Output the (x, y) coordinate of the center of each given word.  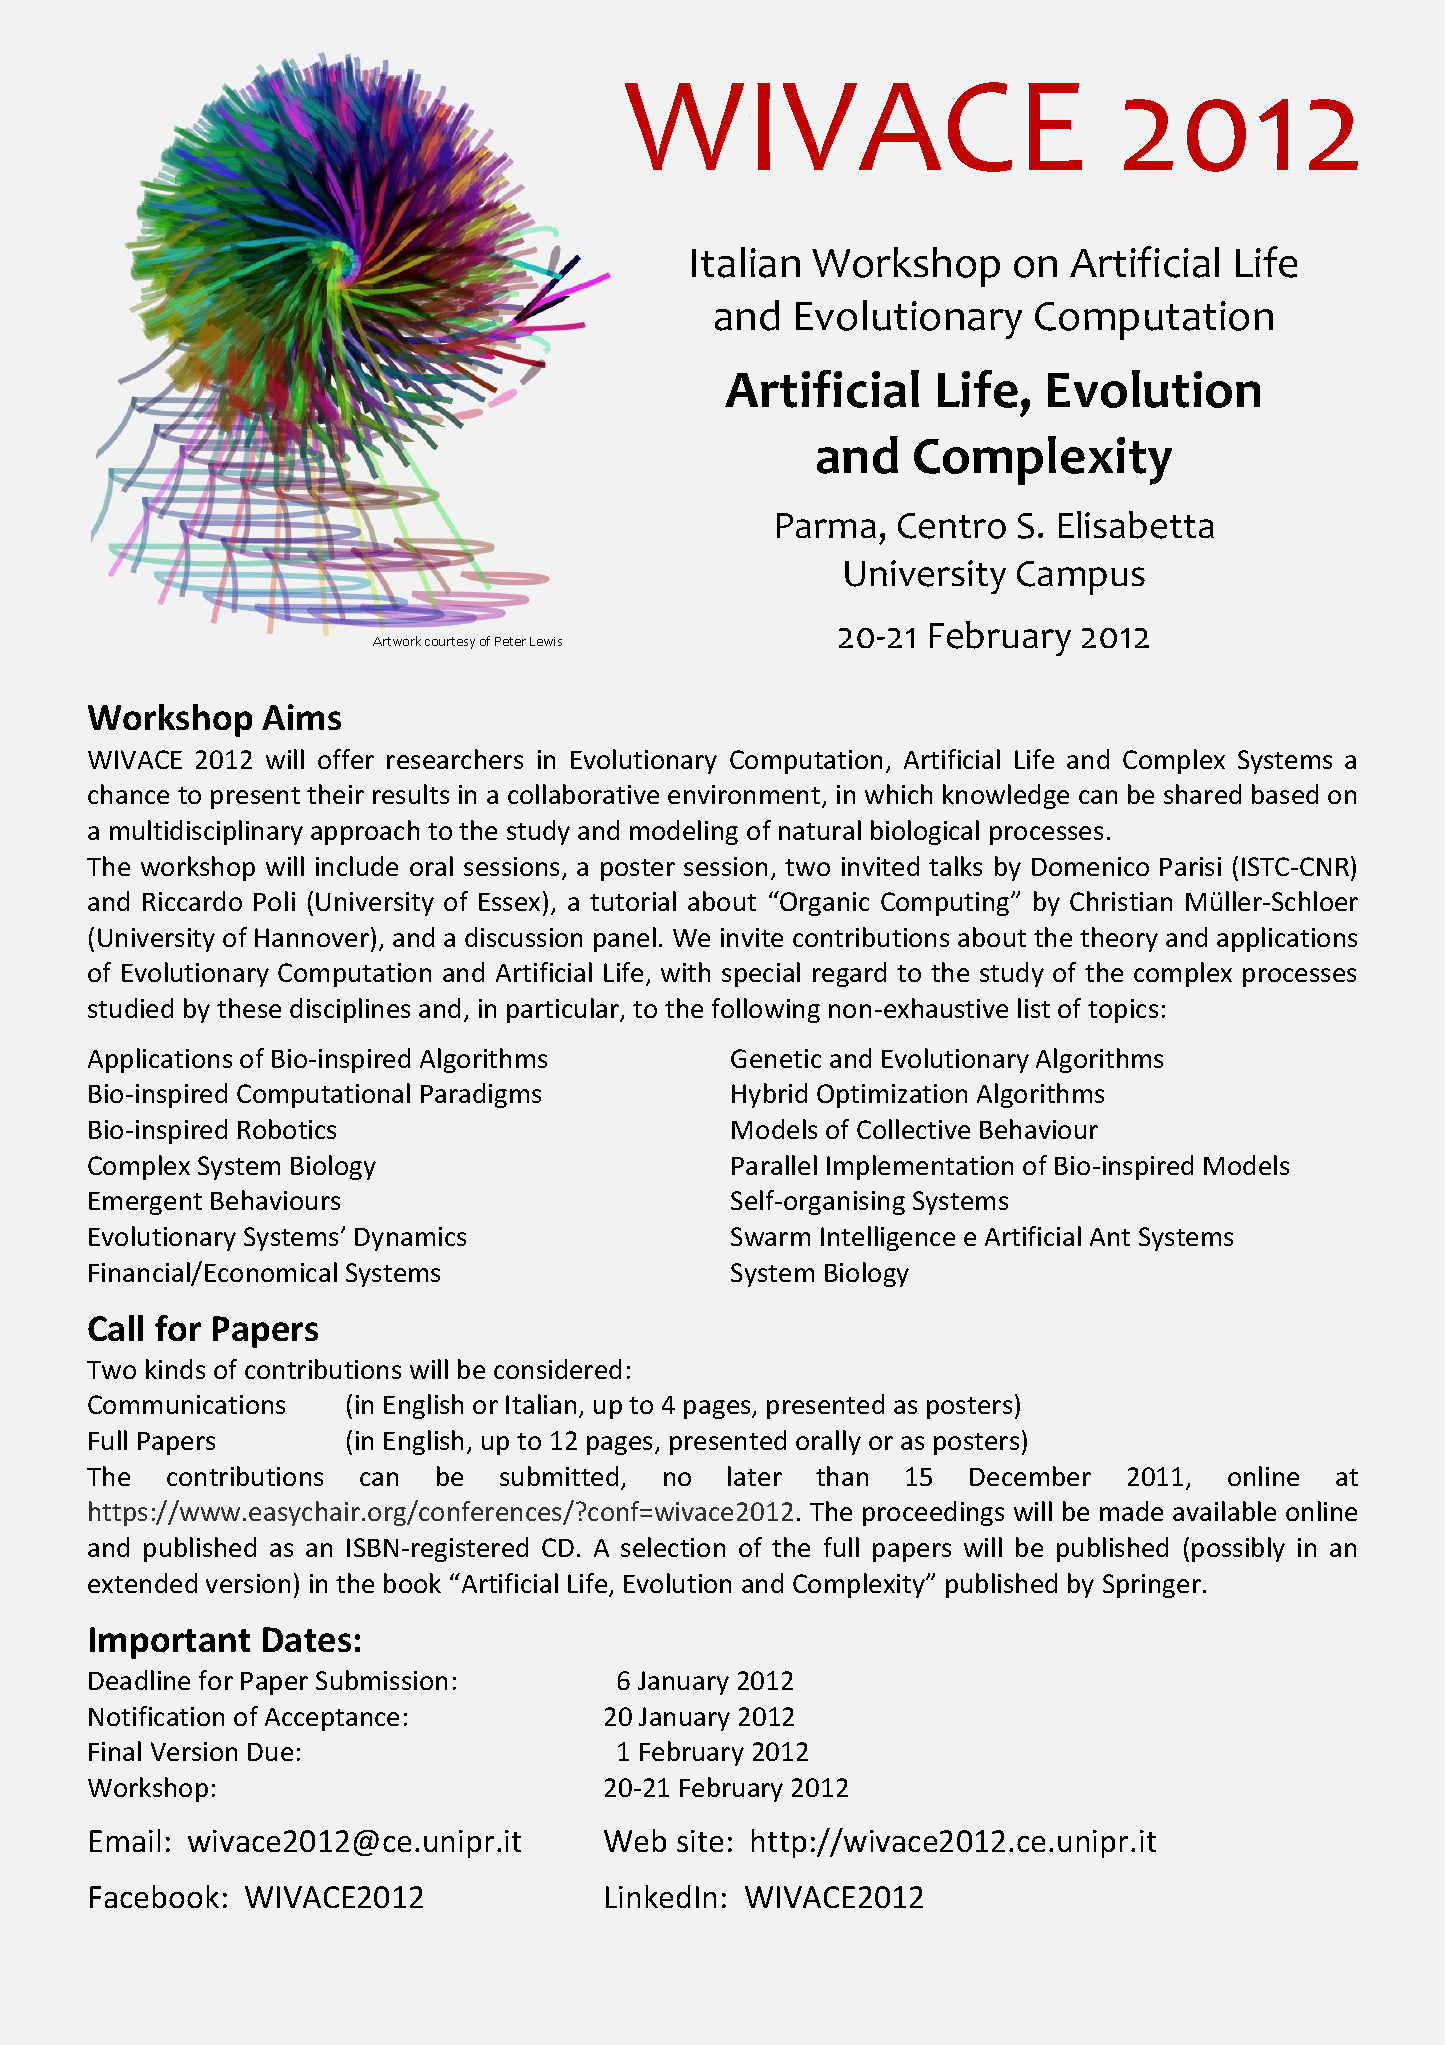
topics (1123, 1011)
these (249, 1008)
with (685, 972)
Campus (1081, 578)
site (700, 1841)
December (1030, 1476)
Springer (1152, 1586)
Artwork (397, 641)
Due (270, 1752)
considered (557, 1369)
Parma (826, 525)
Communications (186, 1404)
